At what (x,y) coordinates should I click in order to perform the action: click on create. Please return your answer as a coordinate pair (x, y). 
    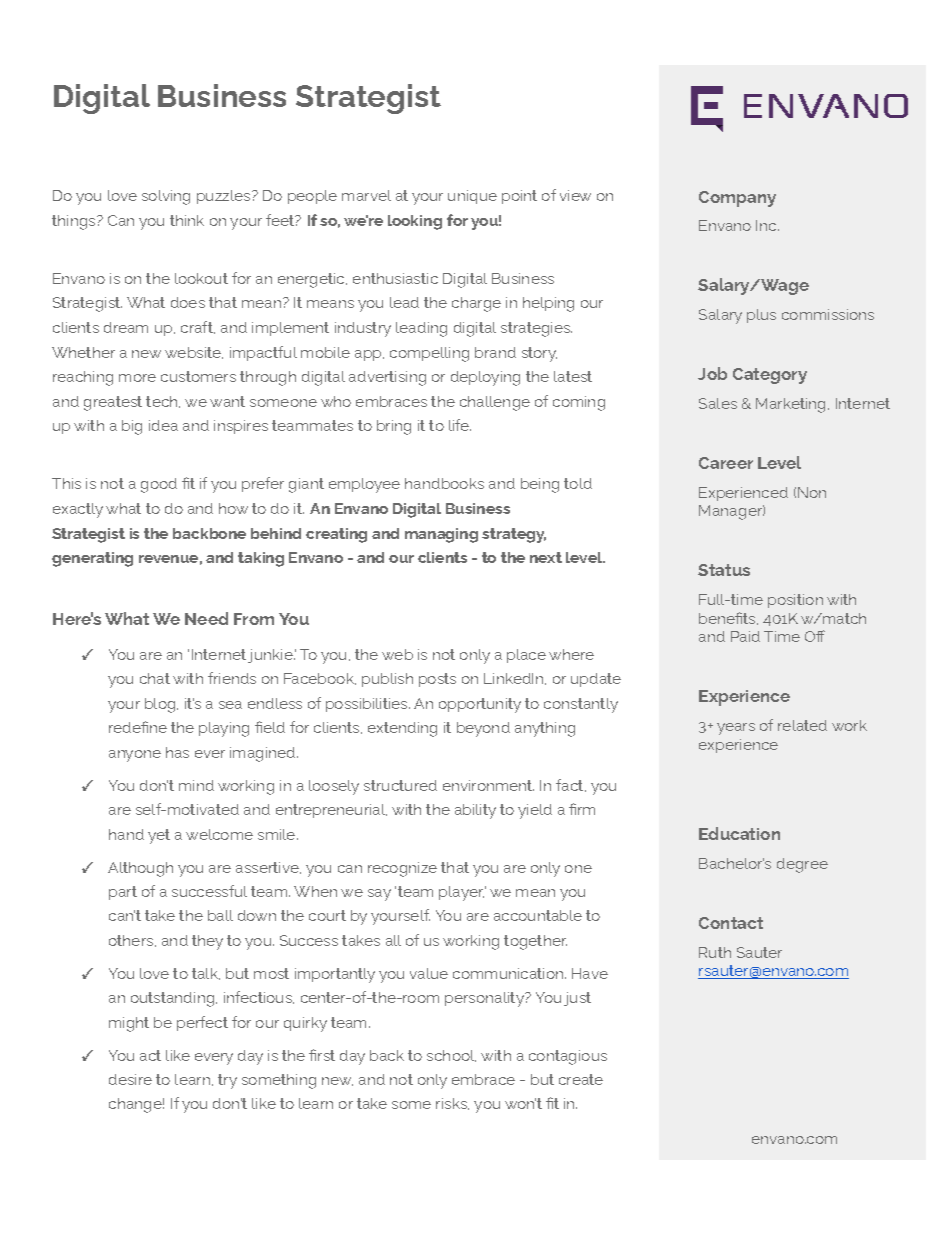
    Looking at the image, I should click on (581, 1079).
